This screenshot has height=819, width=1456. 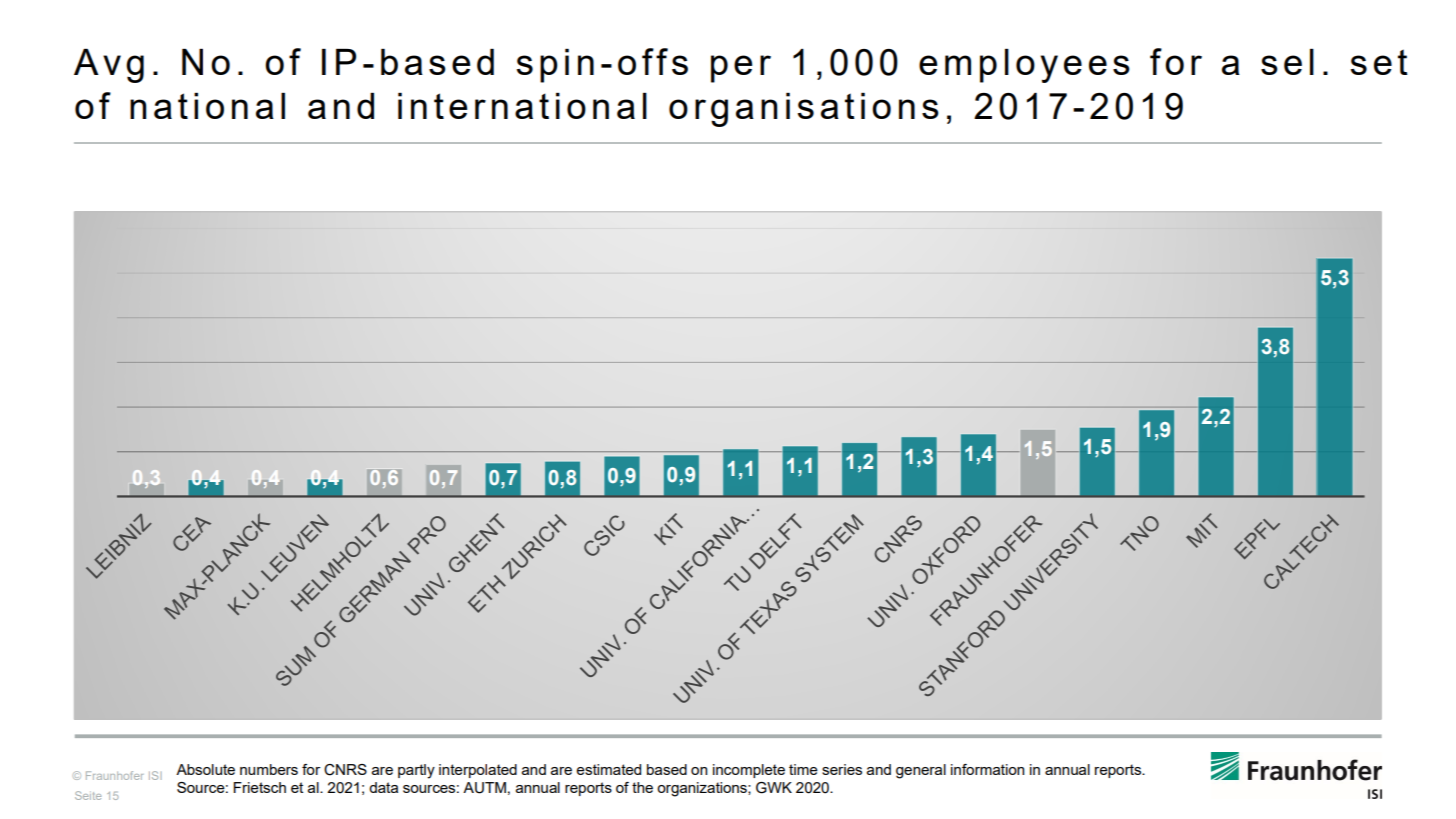 What do you see at coordinates (205, 769) in the screenshot?
I see `Absolute` at bounding box center [205, 769].
